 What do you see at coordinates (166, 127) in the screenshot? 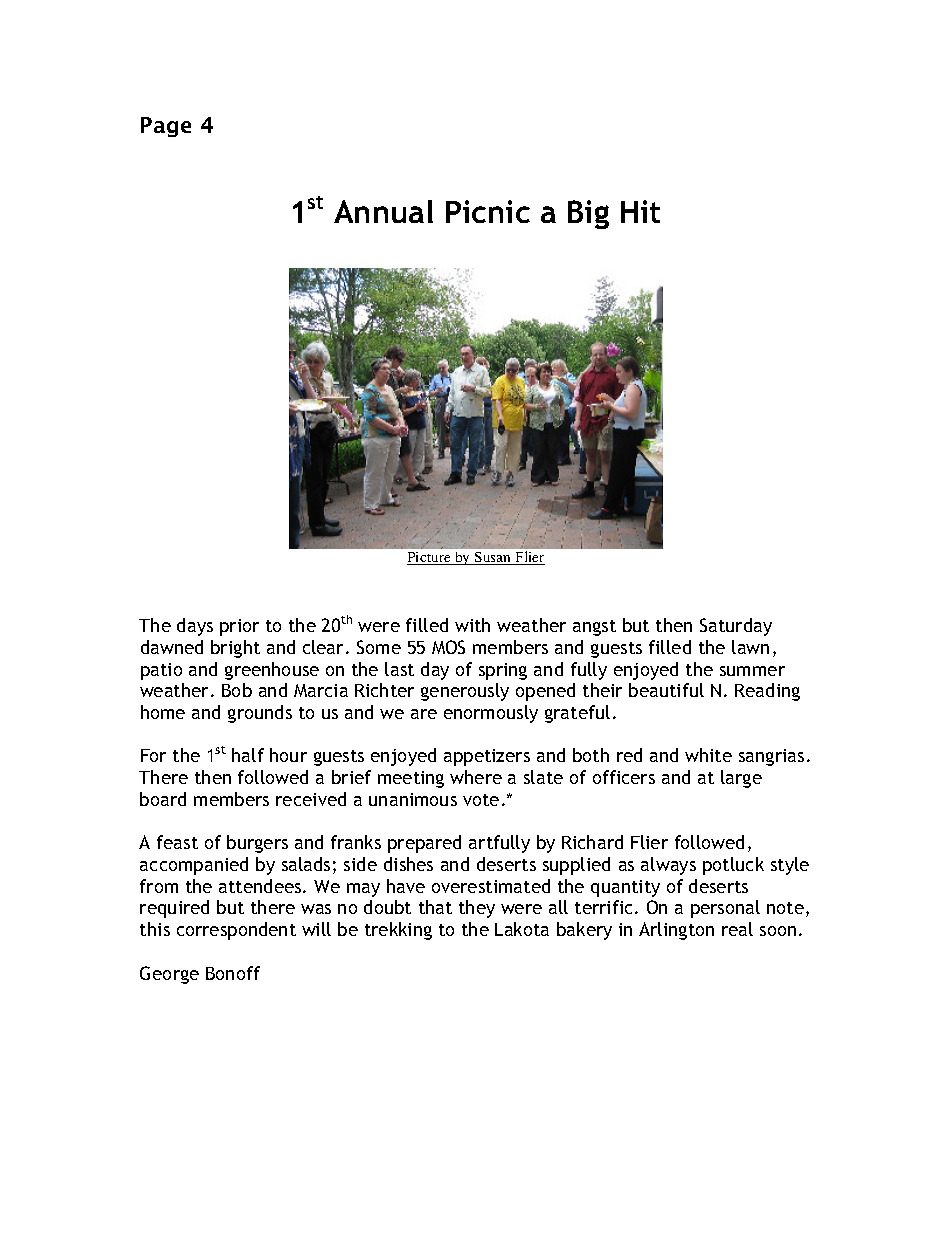
I see `Page` at bounding box center [166, 127].
